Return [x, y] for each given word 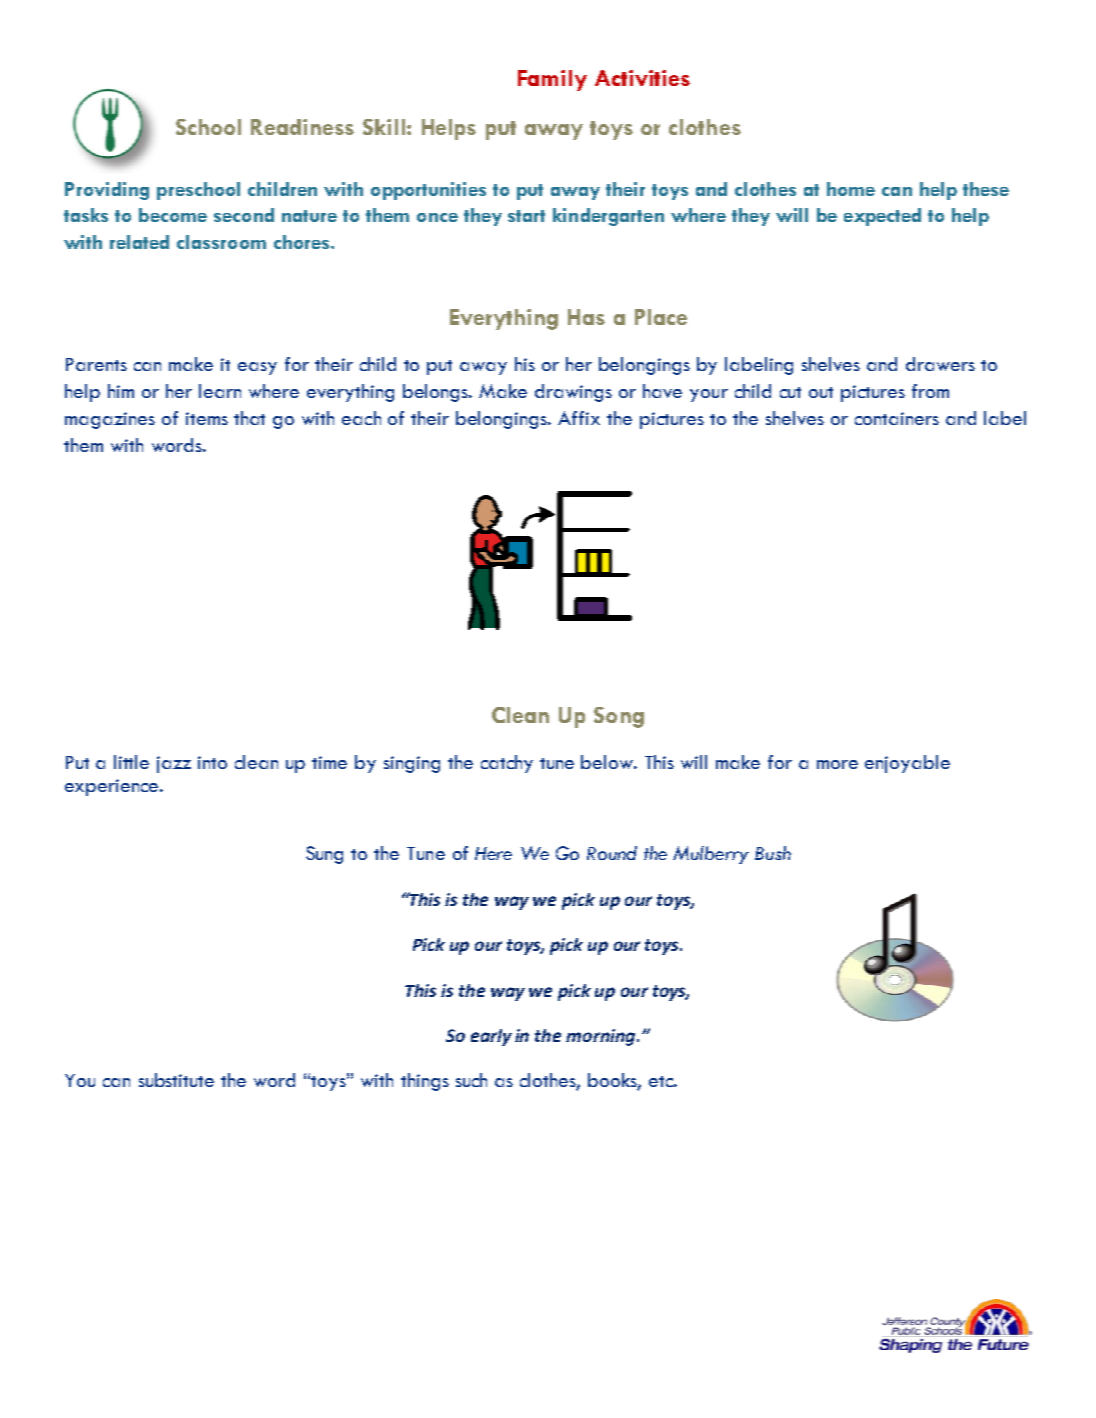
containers [897, 418]
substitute [176, 1080]
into [212, 762]
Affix [579, 418]
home [851, 189]
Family [552, 80]
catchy [507, 764]
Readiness [302, 127]
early [491, 1037]
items [207, 418]
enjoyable [907, 764]
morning [602, 1037]
